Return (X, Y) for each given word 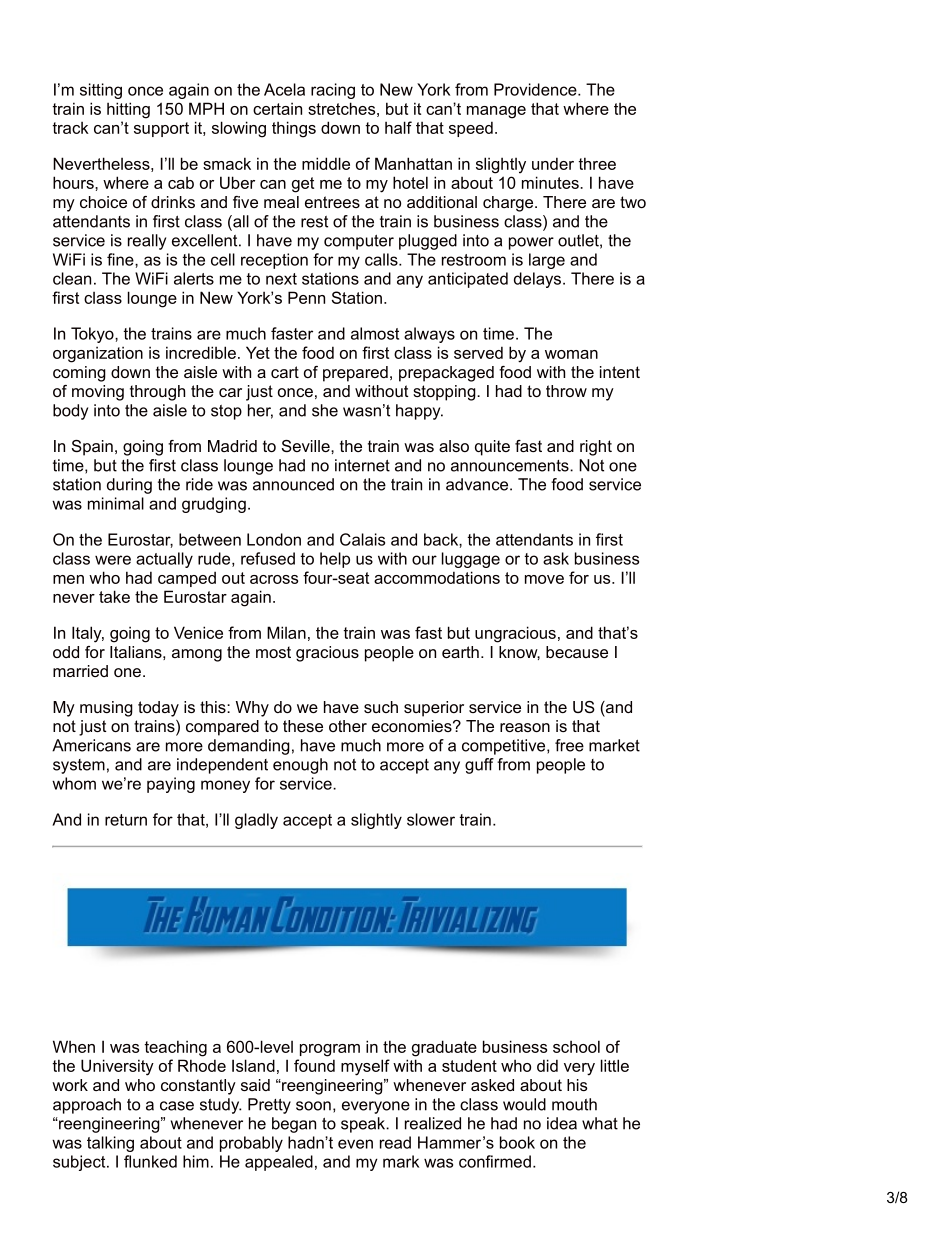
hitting (128, 110)
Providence (536, 89)
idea (562, 1123)
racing (333, 91)
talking (110, 1144)
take (114, 596)
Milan (286, 632)
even (355, 1144)
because (577, 652)
